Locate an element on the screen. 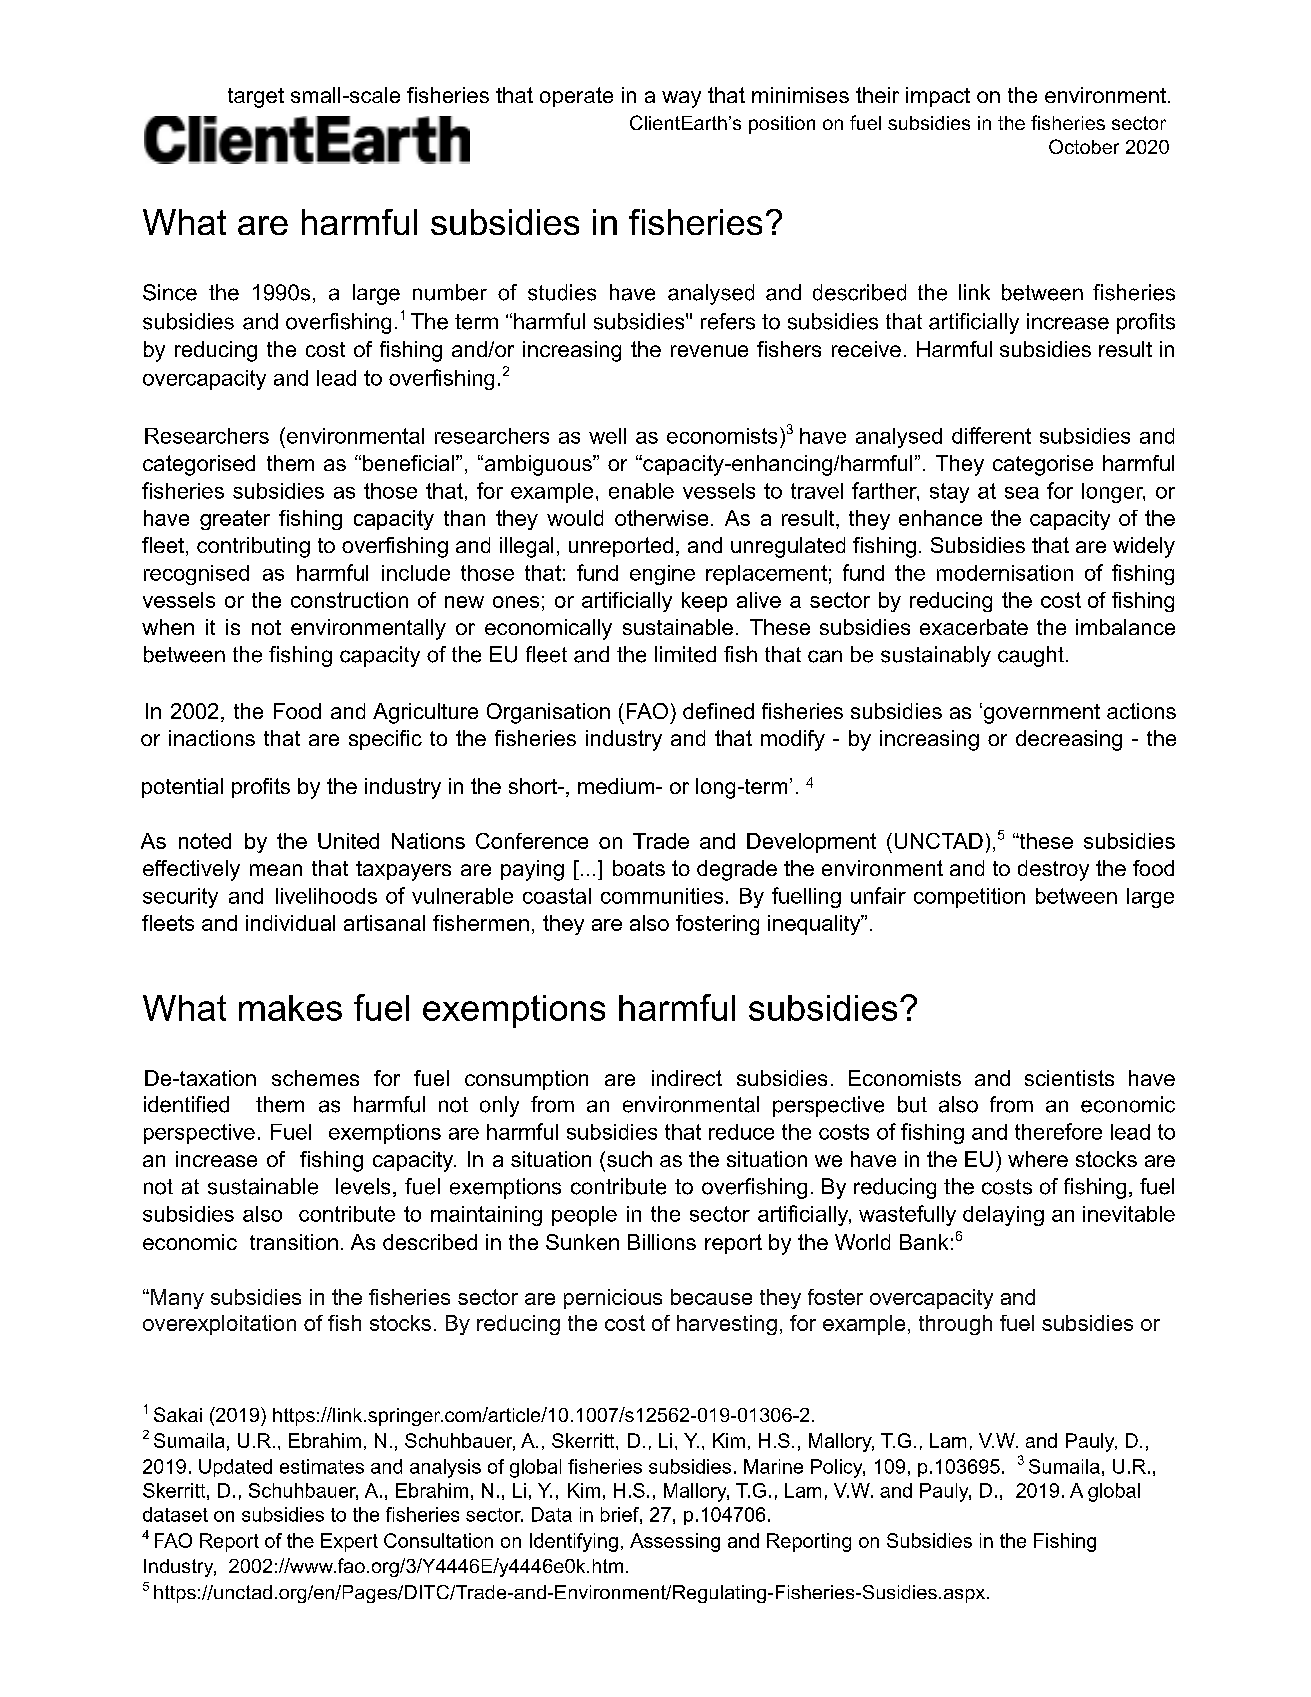 Image resolution: width=1311 pixels, height=1697 pixels. estimates is located at coordinates (322, 1466).
